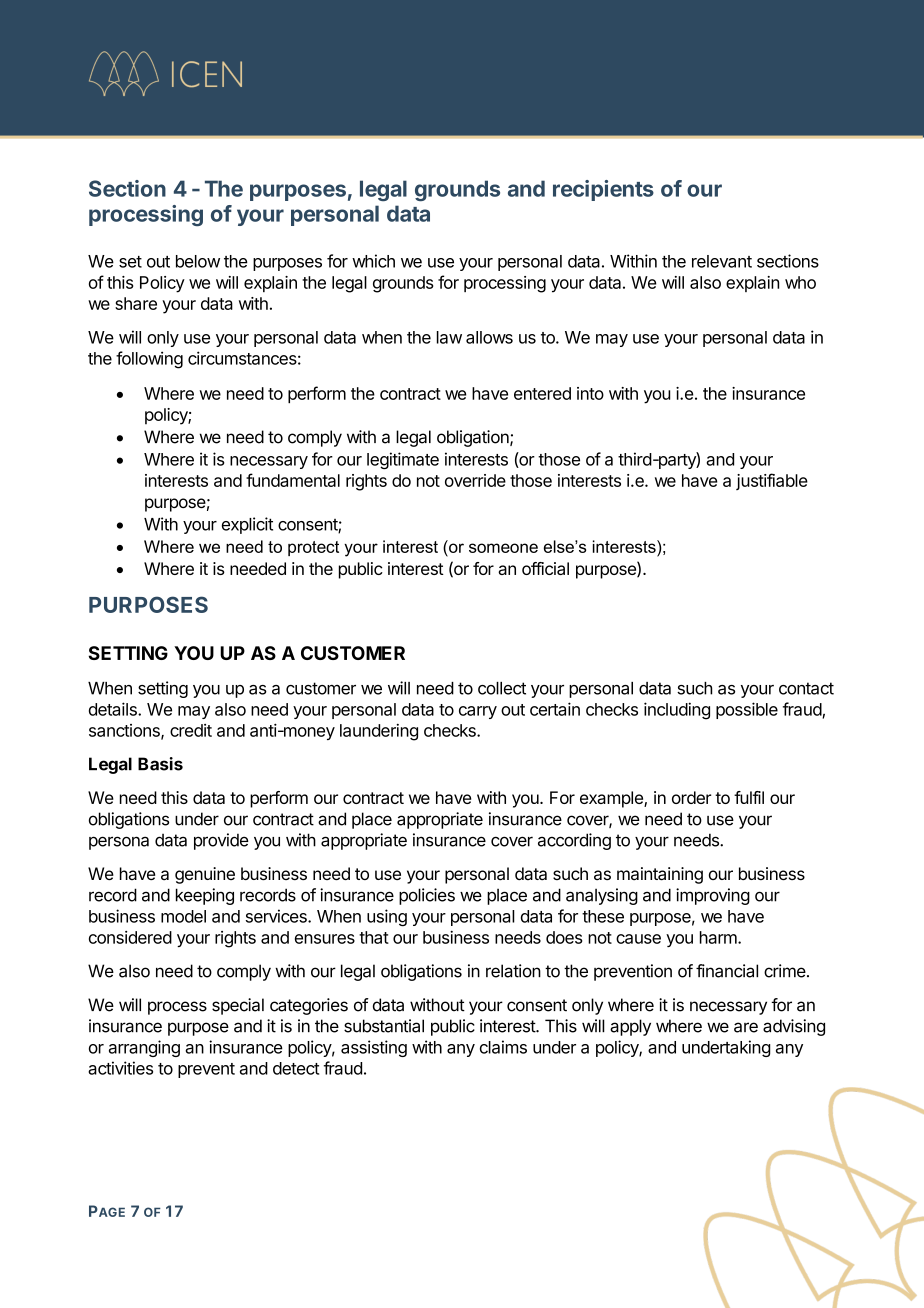  Describe the element at coordinates (198, 261) in the page. I see `below` at that location.
